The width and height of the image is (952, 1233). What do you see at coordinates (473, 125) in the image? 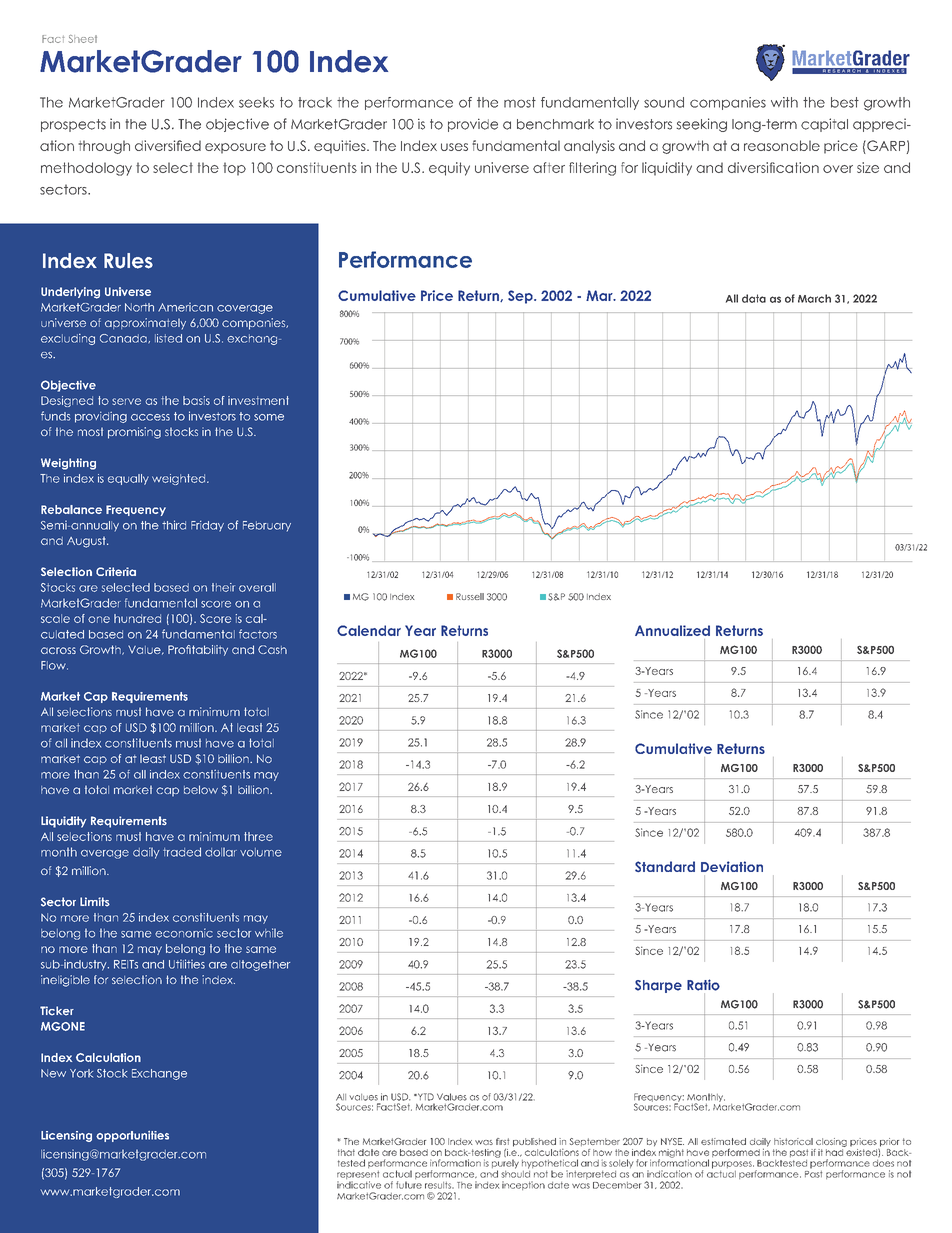
I see `provide` at bounding box center [473, 125].
